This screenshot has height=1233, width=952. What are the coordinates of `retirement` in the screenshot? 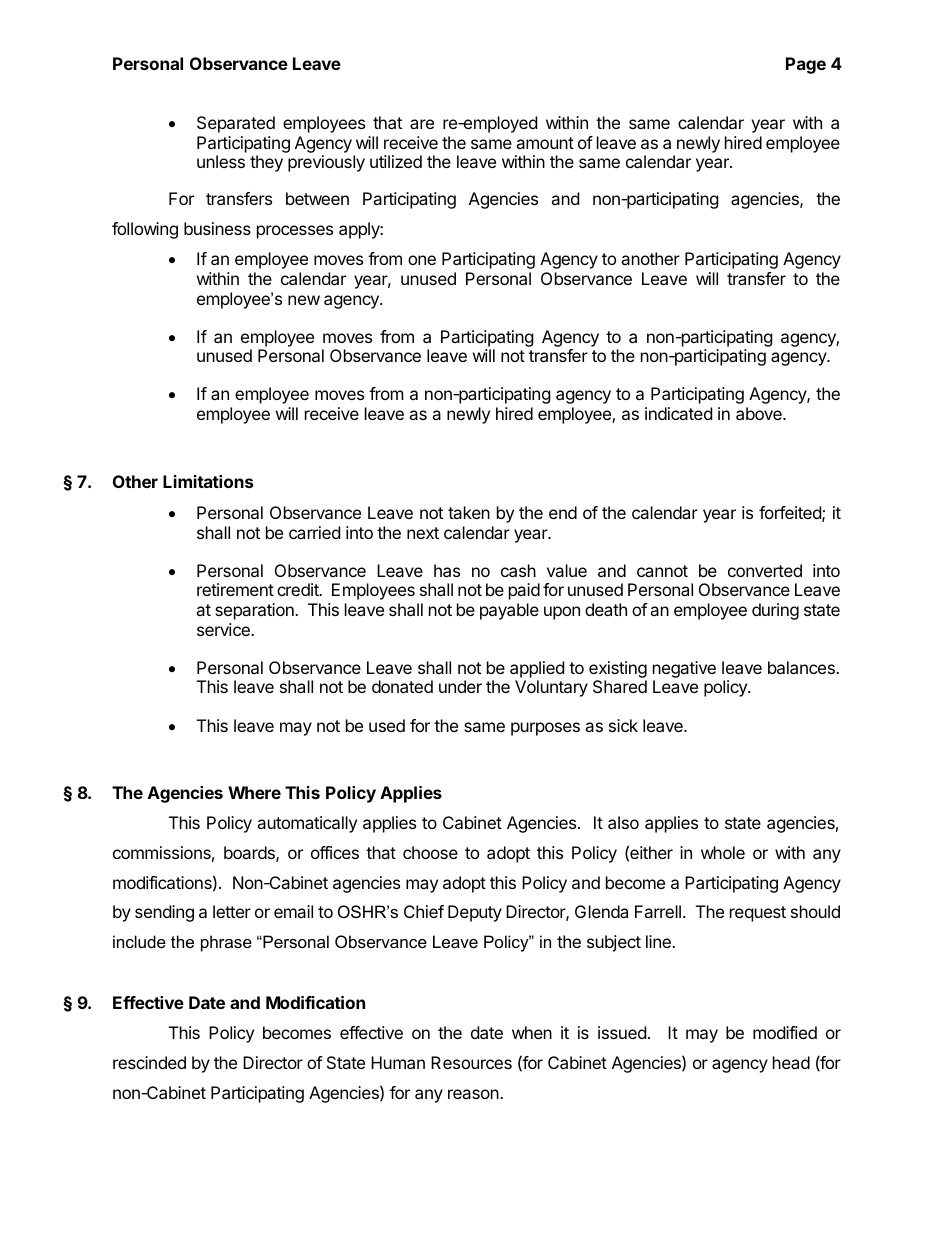 It's located at (235, 589).
